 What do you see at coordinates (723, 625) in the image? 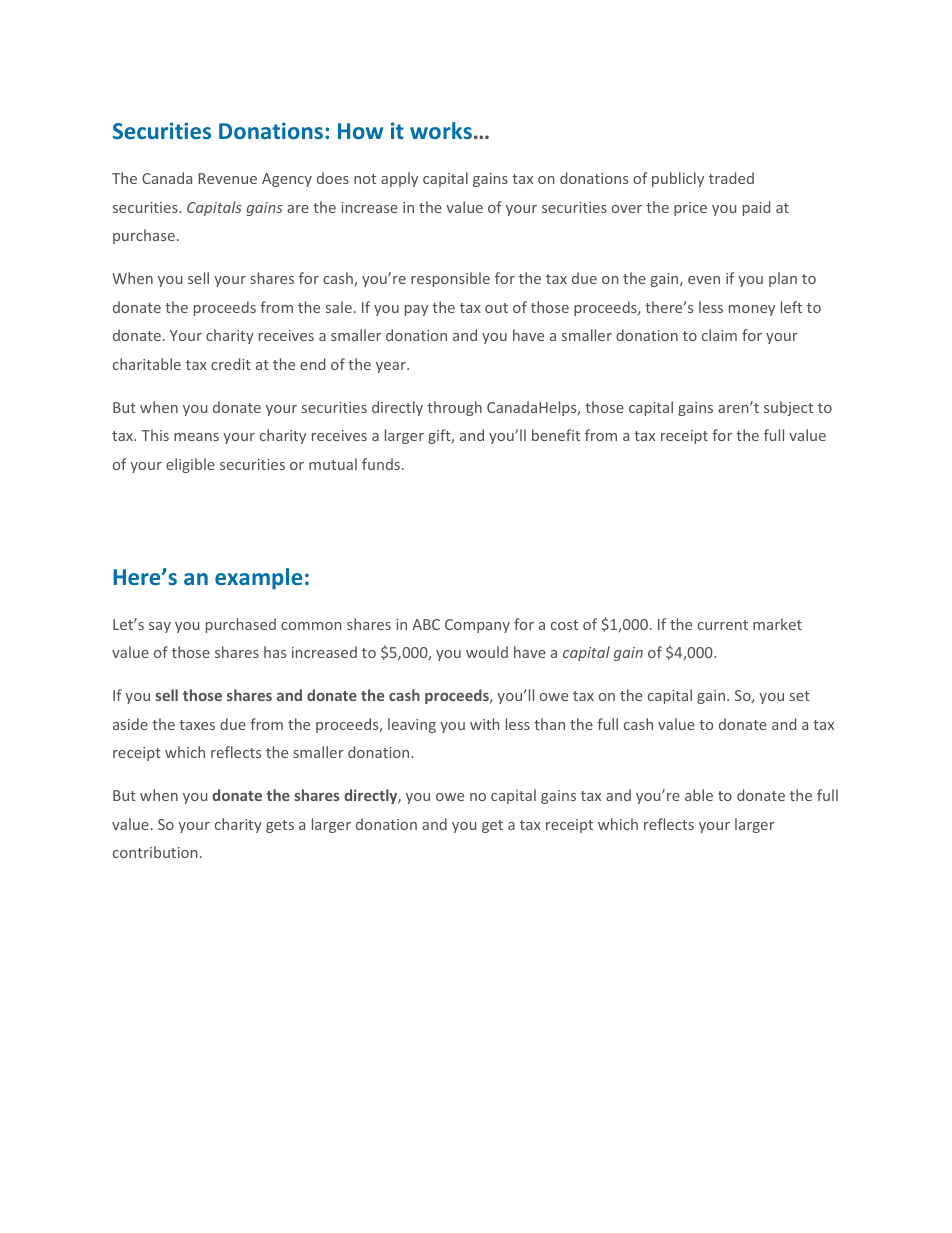
I see `current` at bounding box center [723, 625].
